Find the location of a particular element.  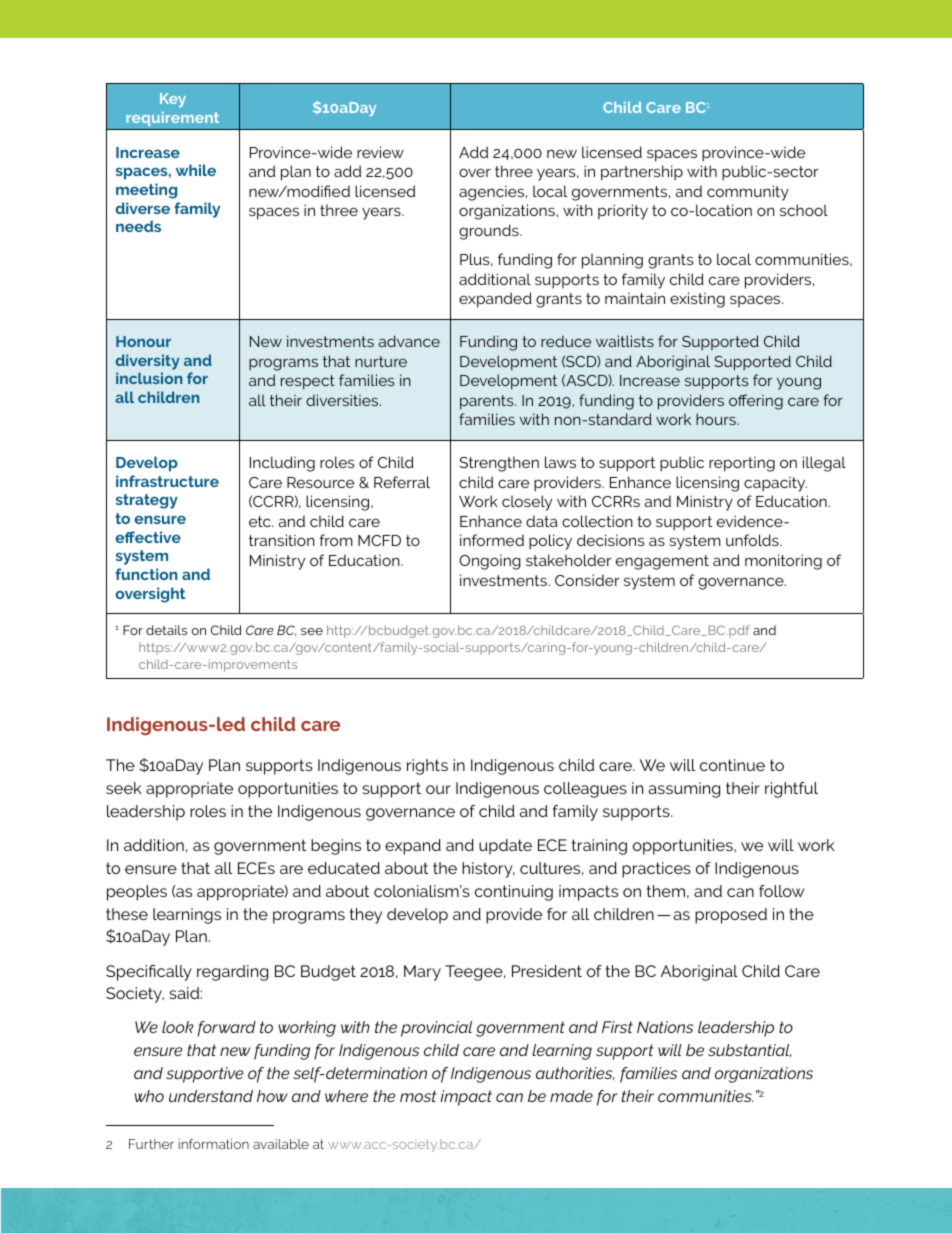

while is located at coordinates (196, 170).
